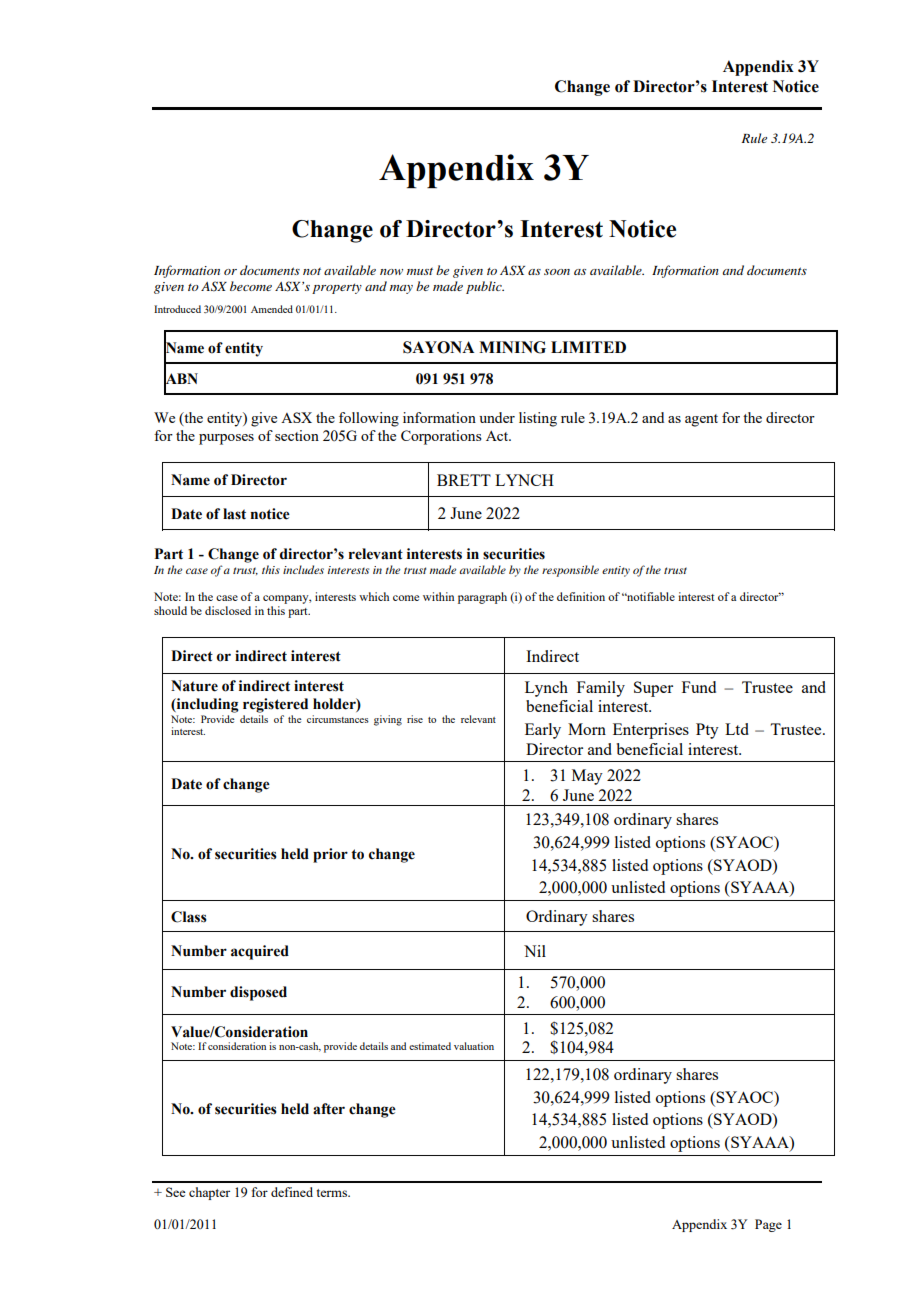  What do you see at coordinates (768, 1225) in the page?
I see `Page` at bounding box center [768, 1225].
